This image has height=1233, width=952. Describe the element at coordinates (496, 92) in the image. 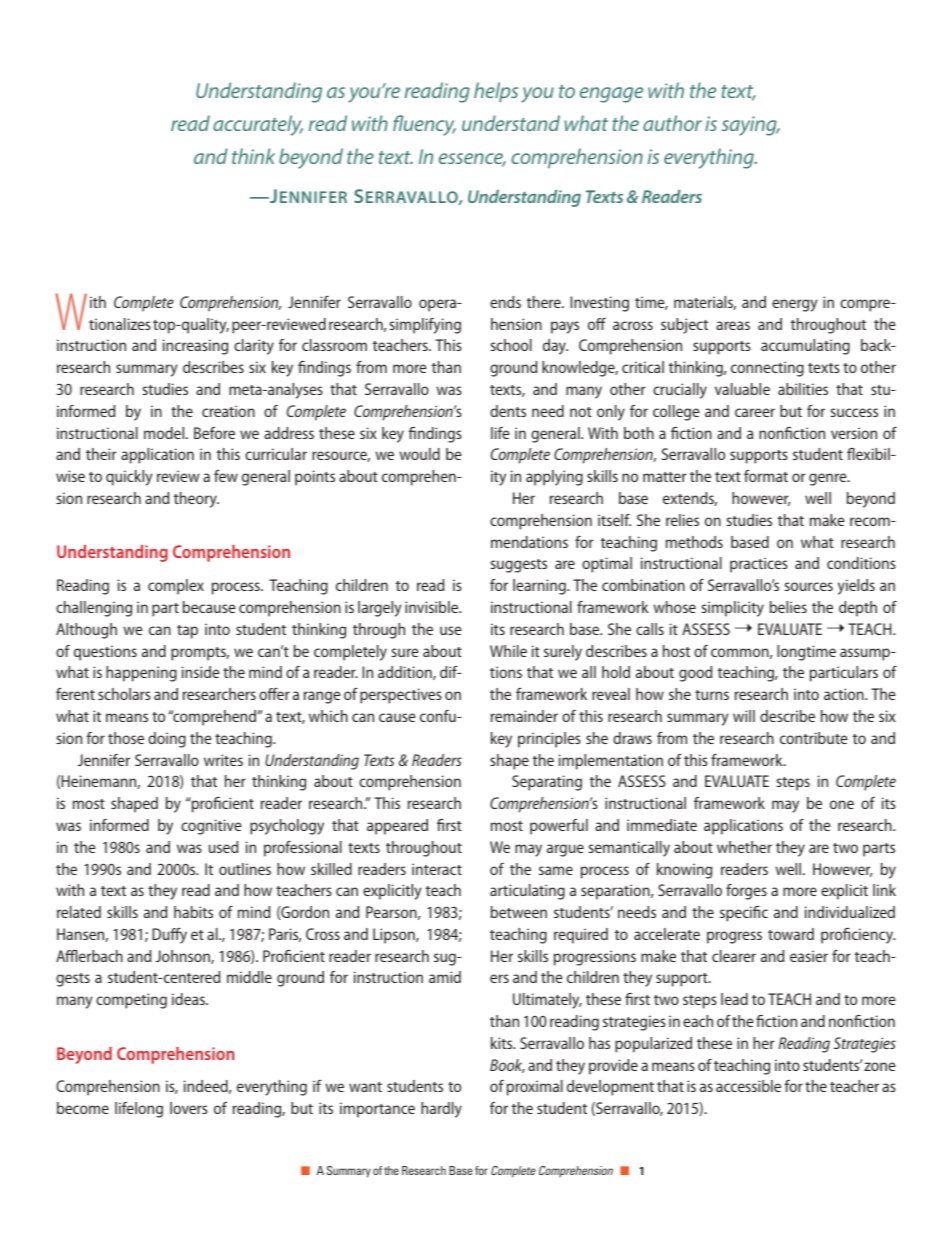

I see `helps` at that location.
